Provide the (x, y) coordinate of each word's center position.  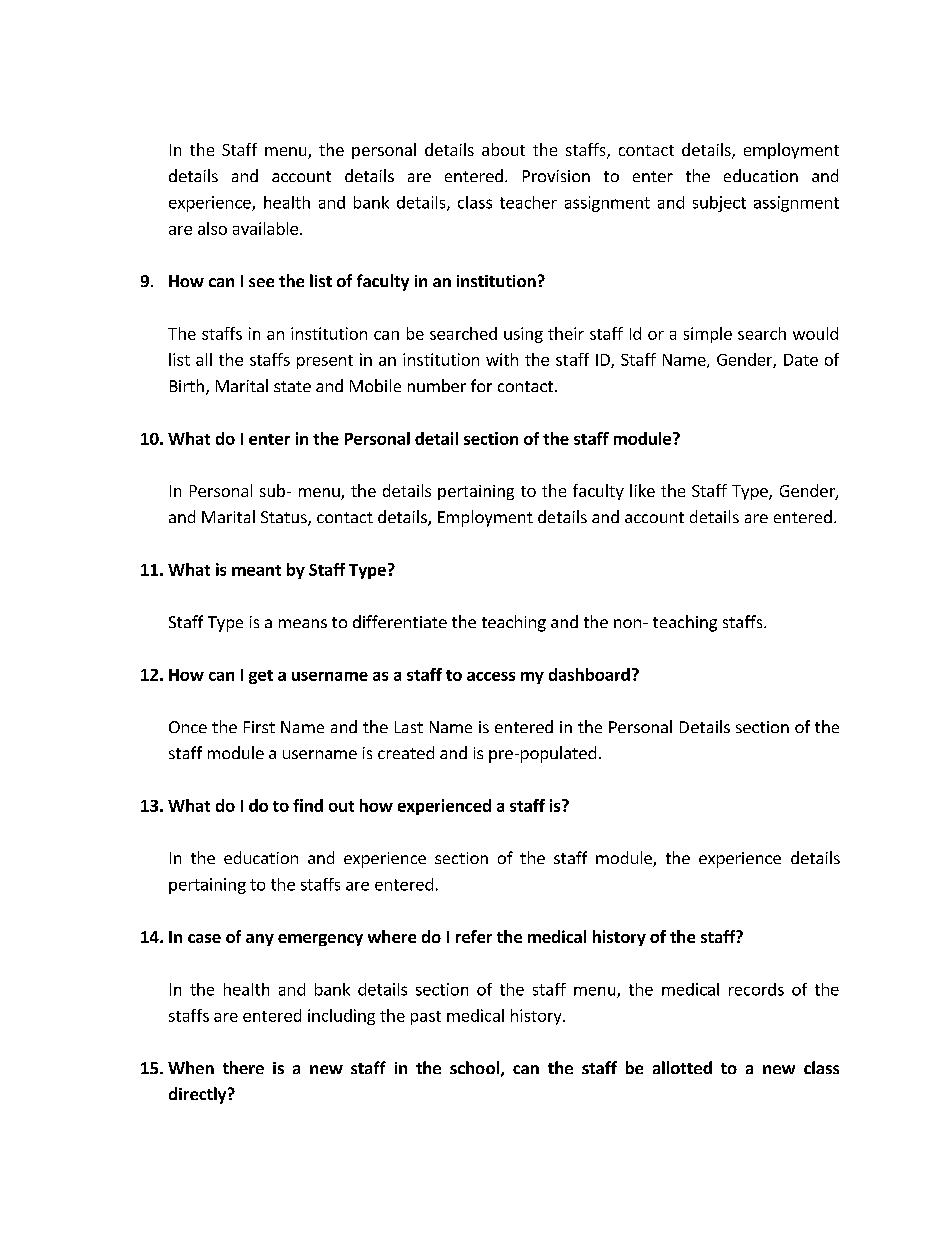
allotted (682, 1067)
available (265, 228)
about (503, 149)
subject (719, 204)
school (474, 1067)
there (243, 1067)
